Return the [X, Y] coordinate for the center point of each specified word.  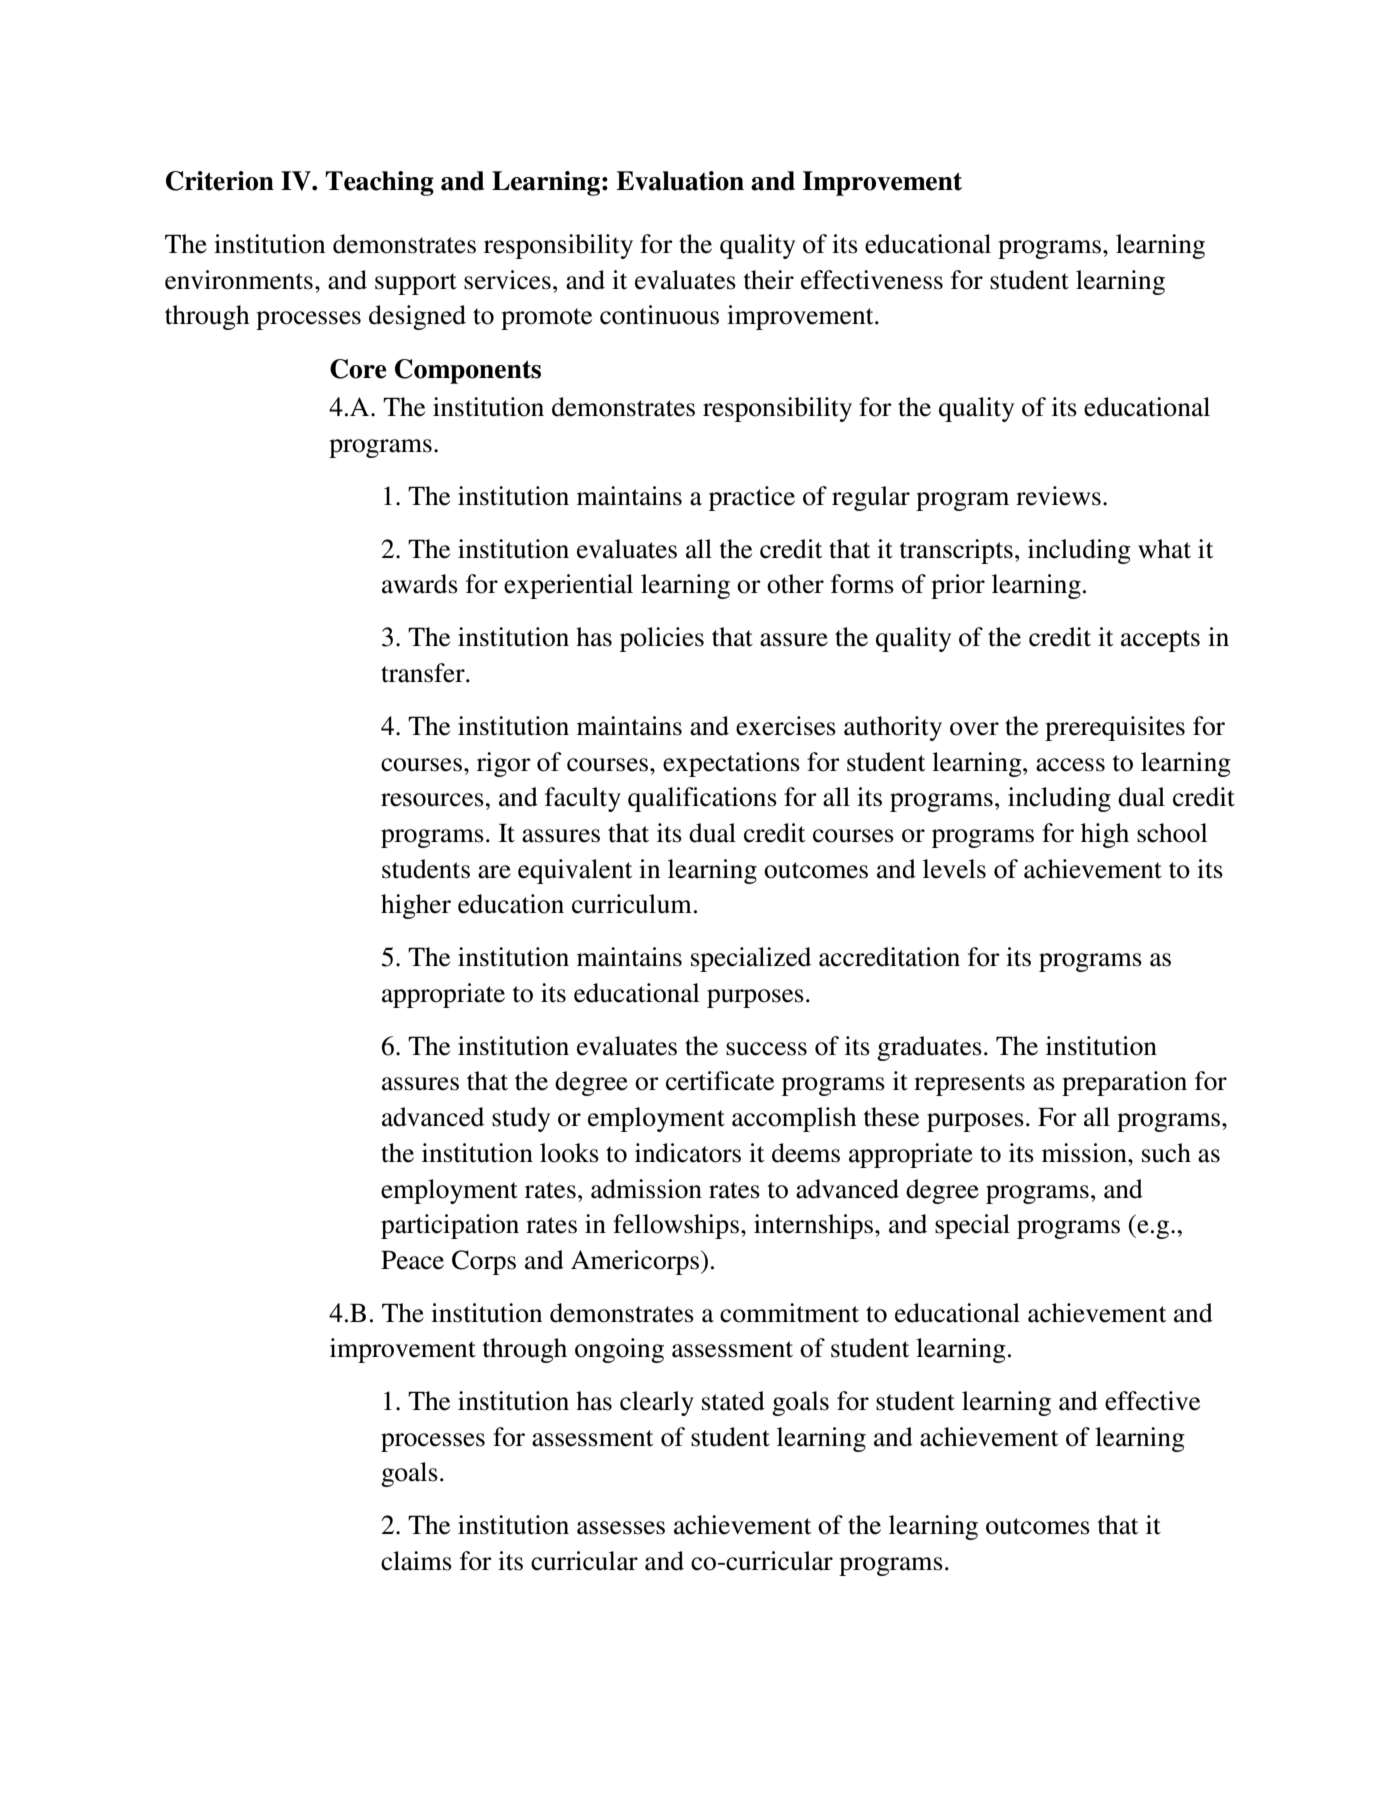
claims [416, 1561]
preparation [1124, 1083]
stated [733, 1401]
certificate [720, 1081]
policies [662, 639]
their [769, 280]
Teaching [379, 183]
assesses [621, 1528]
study [521, 1119]
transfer [424, 673]
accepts [1160, 641]
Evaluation [680, 181]
